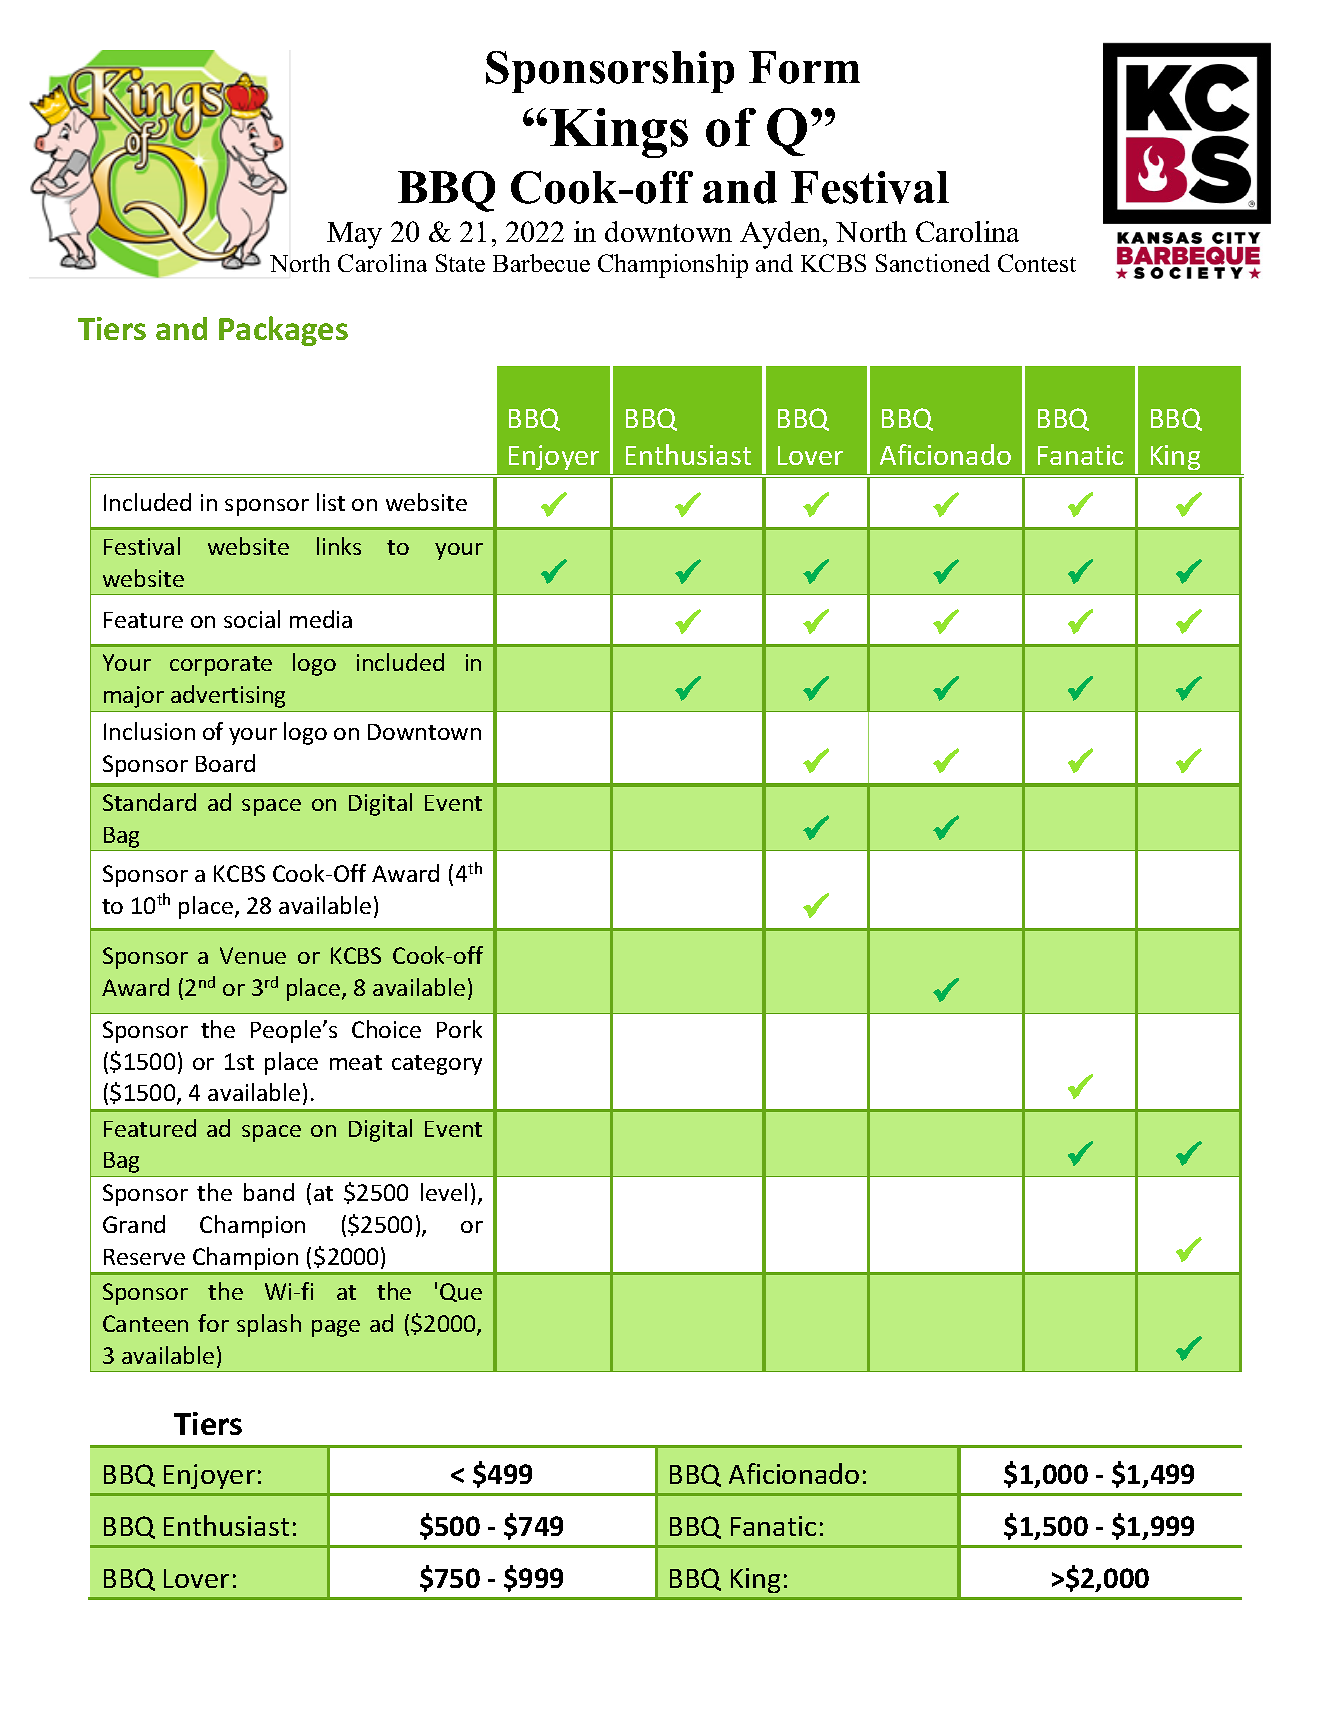 The height and width of the screenshot is (1719, 1328). Describe the element at coordinates (283, 331) in the screenshot. I see `Packages` at that location.
